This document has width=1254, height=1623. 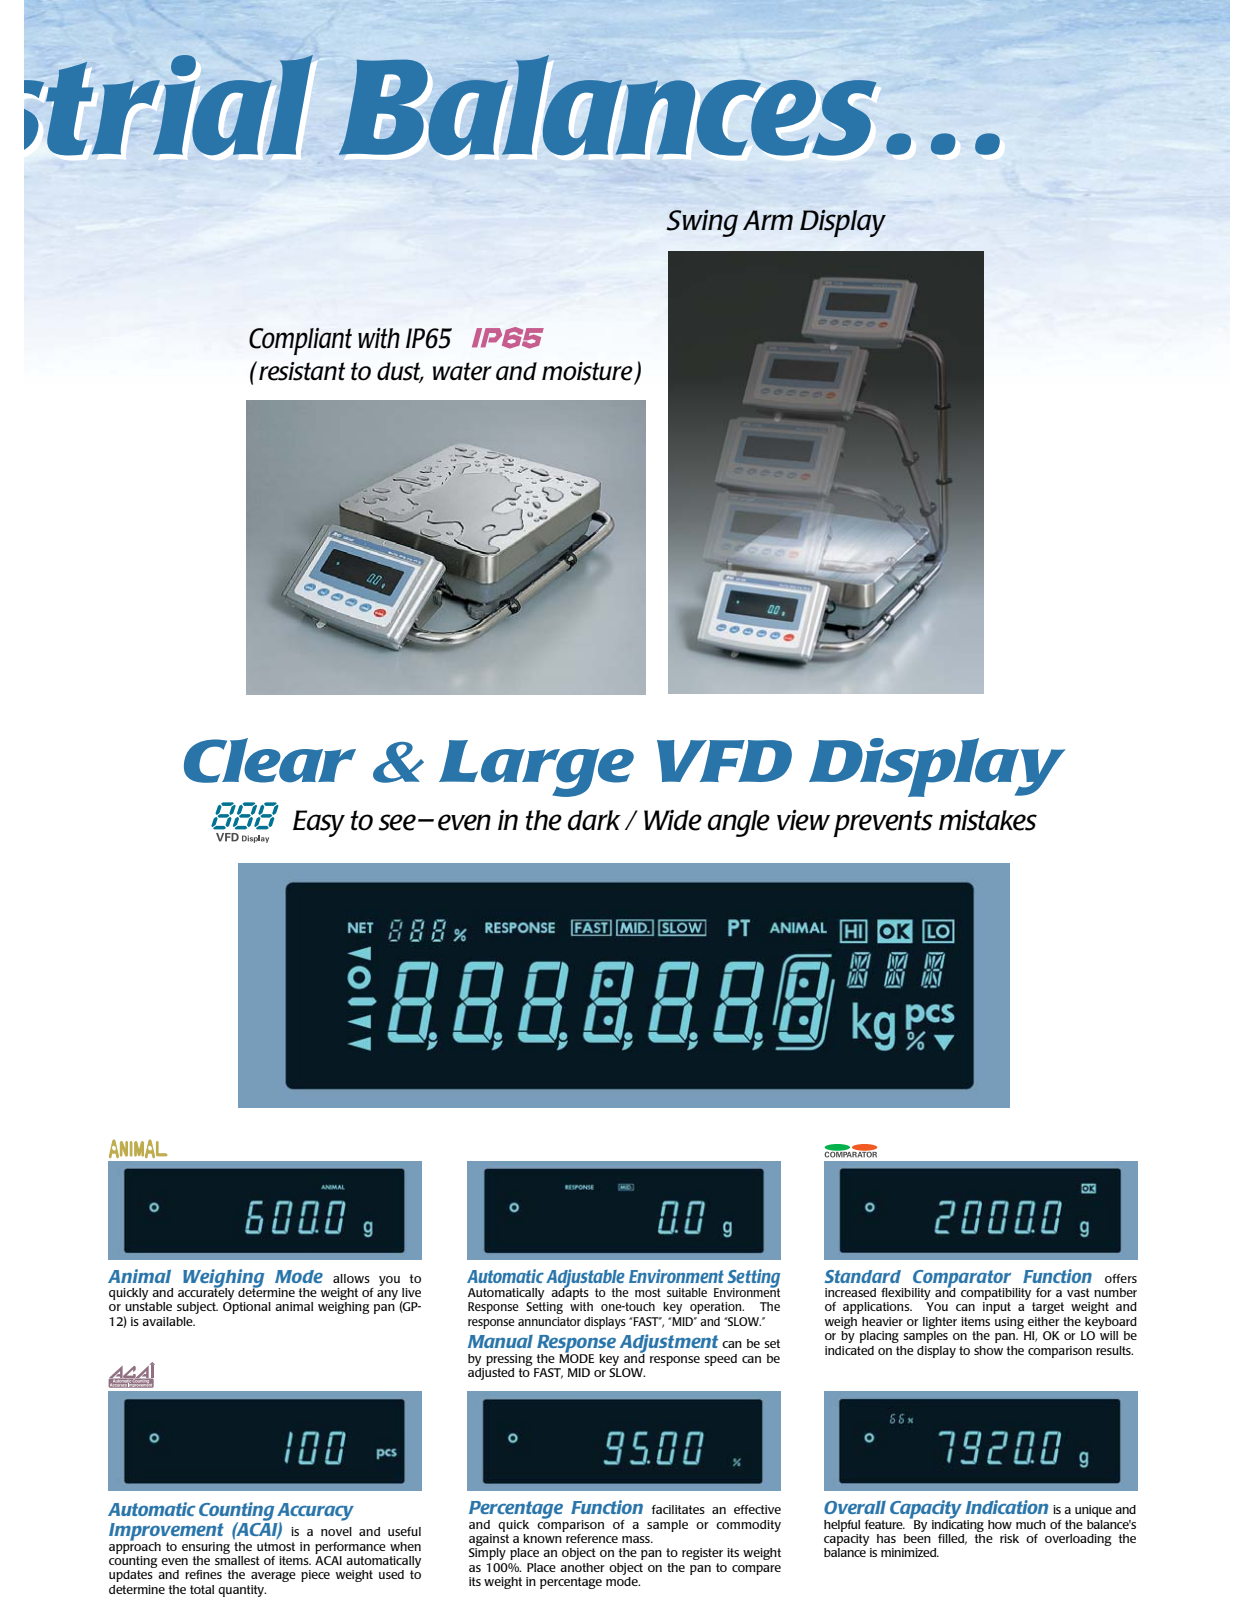 I want to click on Easy, so click(x=319, y=823).
